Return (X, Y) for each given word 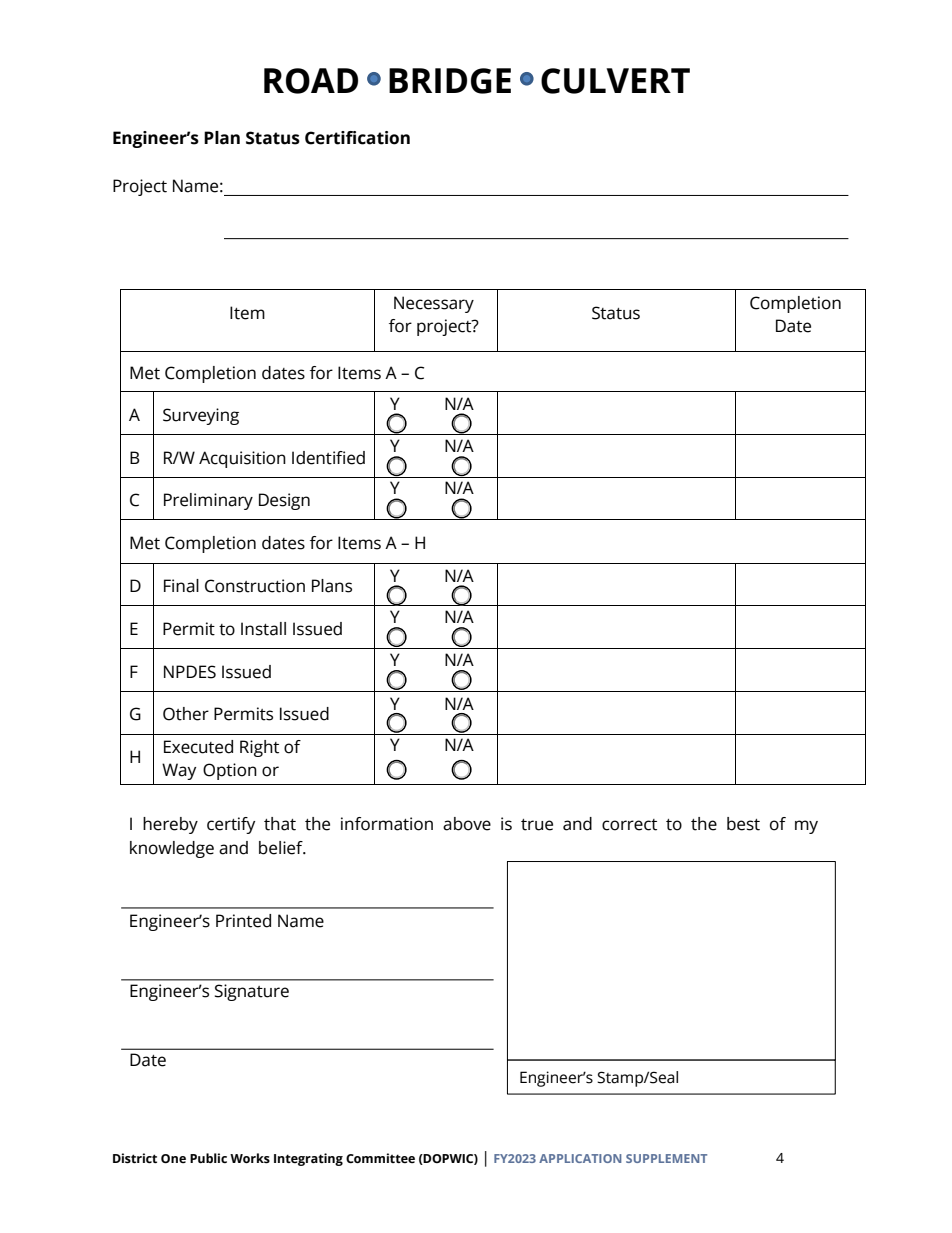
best (743, 824)
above (467, 824)
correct (629, 825)
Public (208, 1158)
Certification (357, 138)
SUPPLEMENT (666, 1158)
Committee (380, 1158)
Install (263, 629)
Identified (328, 458)
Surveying (201, 416)
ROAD (311, 81)
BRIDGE (450, 81)
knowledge (172, 849)
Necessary (434, 304)
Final (181, 586)
